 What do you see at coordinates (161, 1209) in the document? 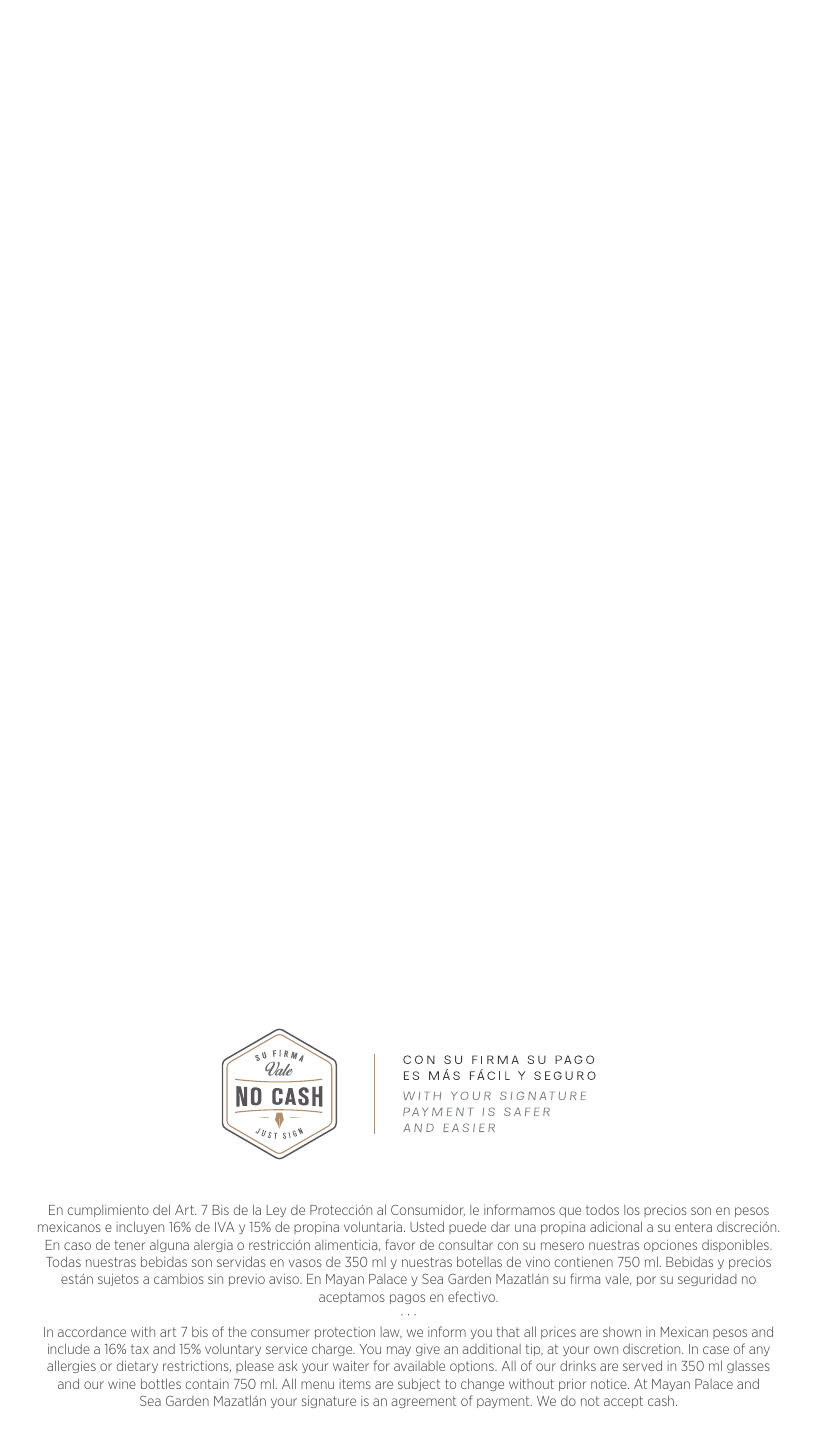
I see `del` at bounding box center [161, 1209].
